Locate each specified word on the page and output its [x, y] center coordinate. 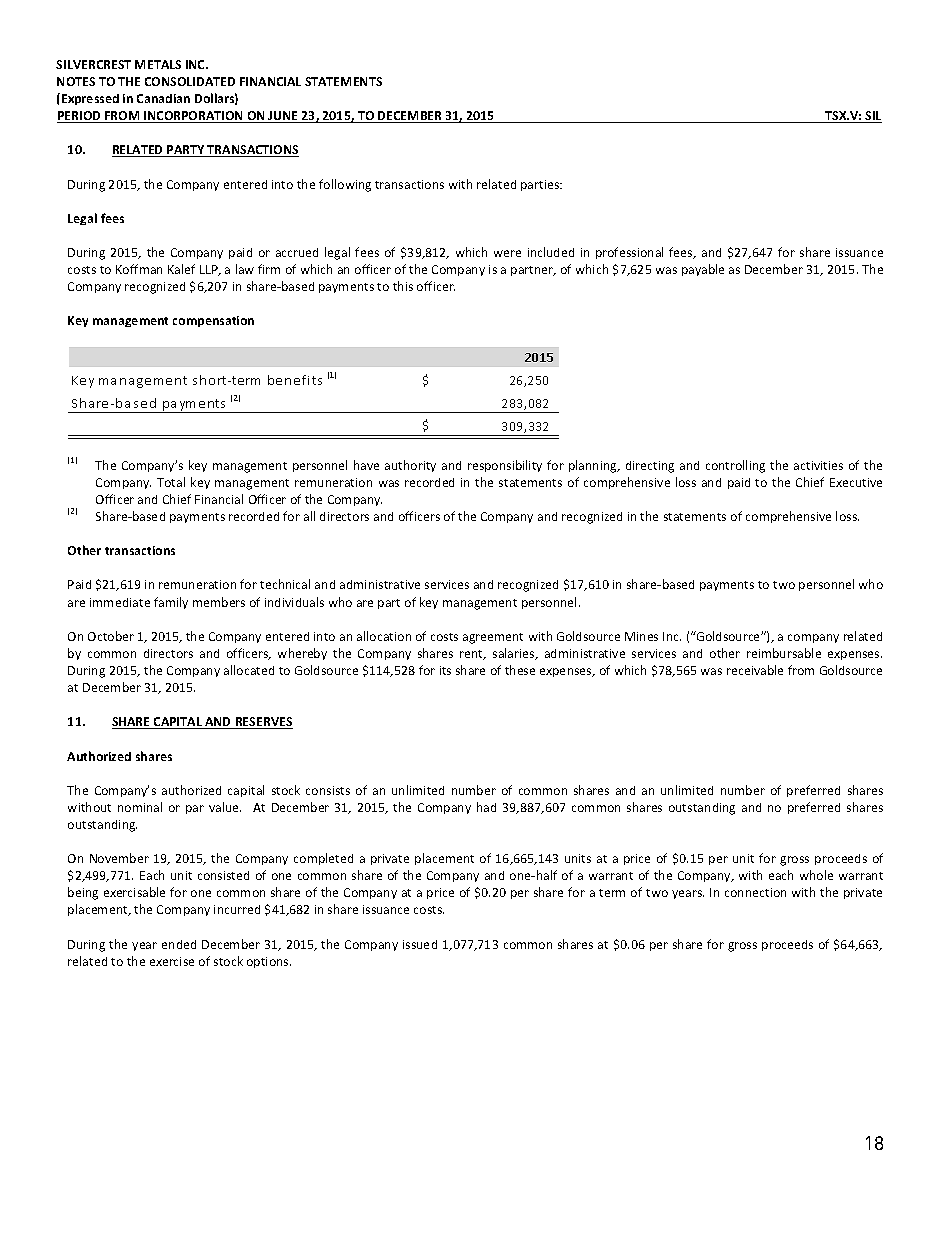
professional [629, 253]
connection [755, 892]
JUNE [283, 117]
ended [179, 944]
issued [420, 944]
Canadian [163, 98]
